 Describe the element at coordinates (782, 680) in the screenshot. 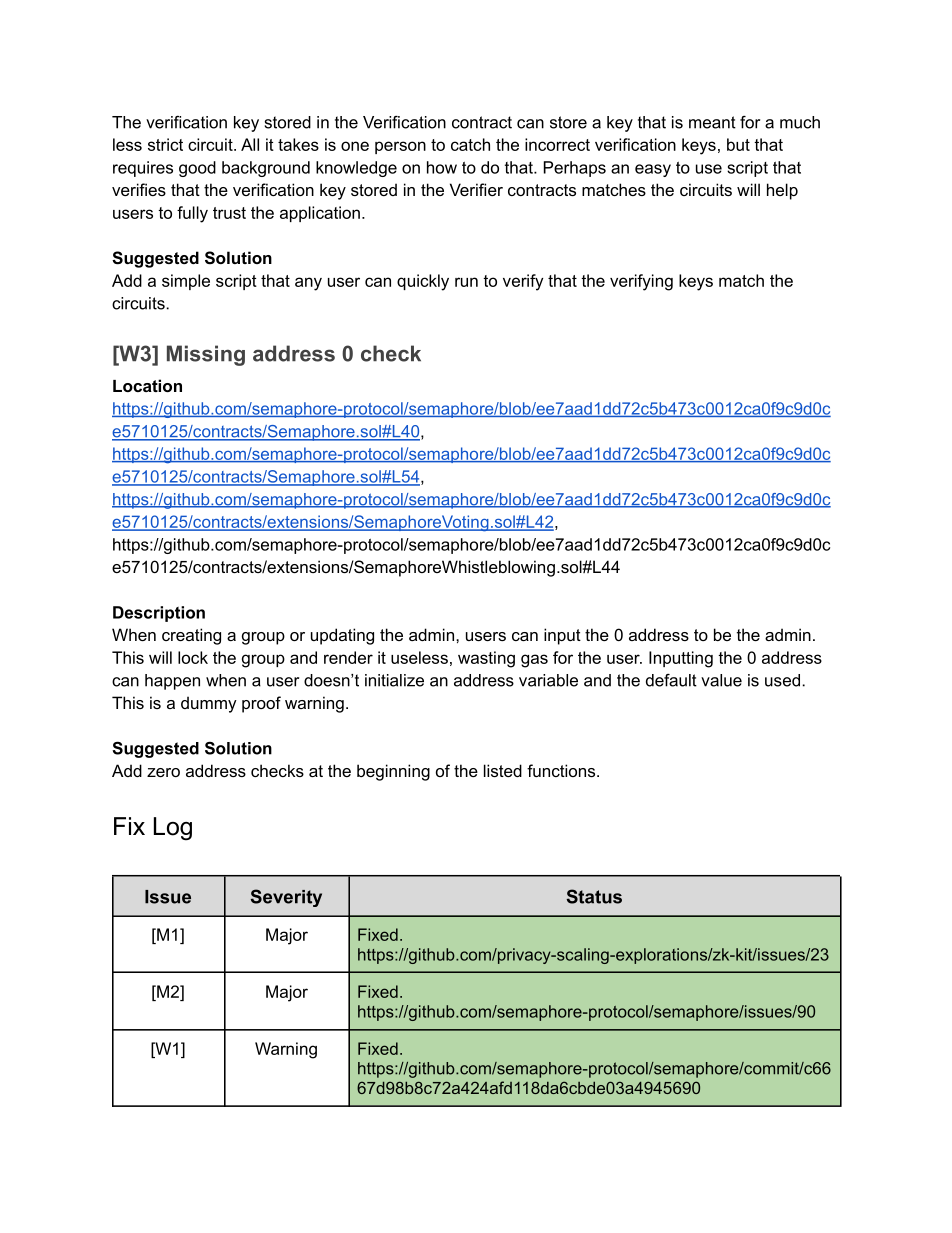

I see `used` at that location.
